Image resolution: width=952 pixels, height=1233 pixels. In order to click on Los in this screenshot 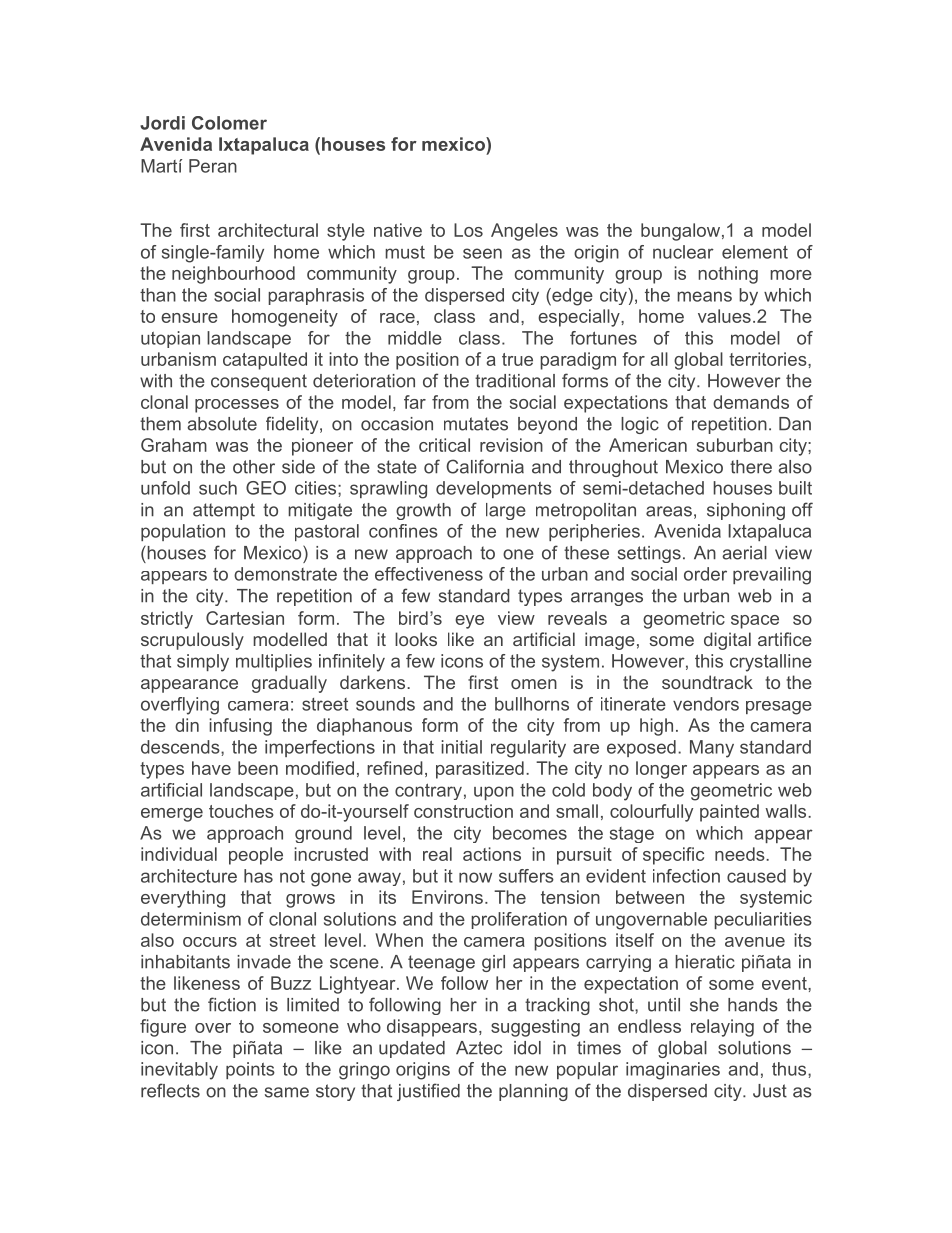, I will do `click(468, 230)`.
